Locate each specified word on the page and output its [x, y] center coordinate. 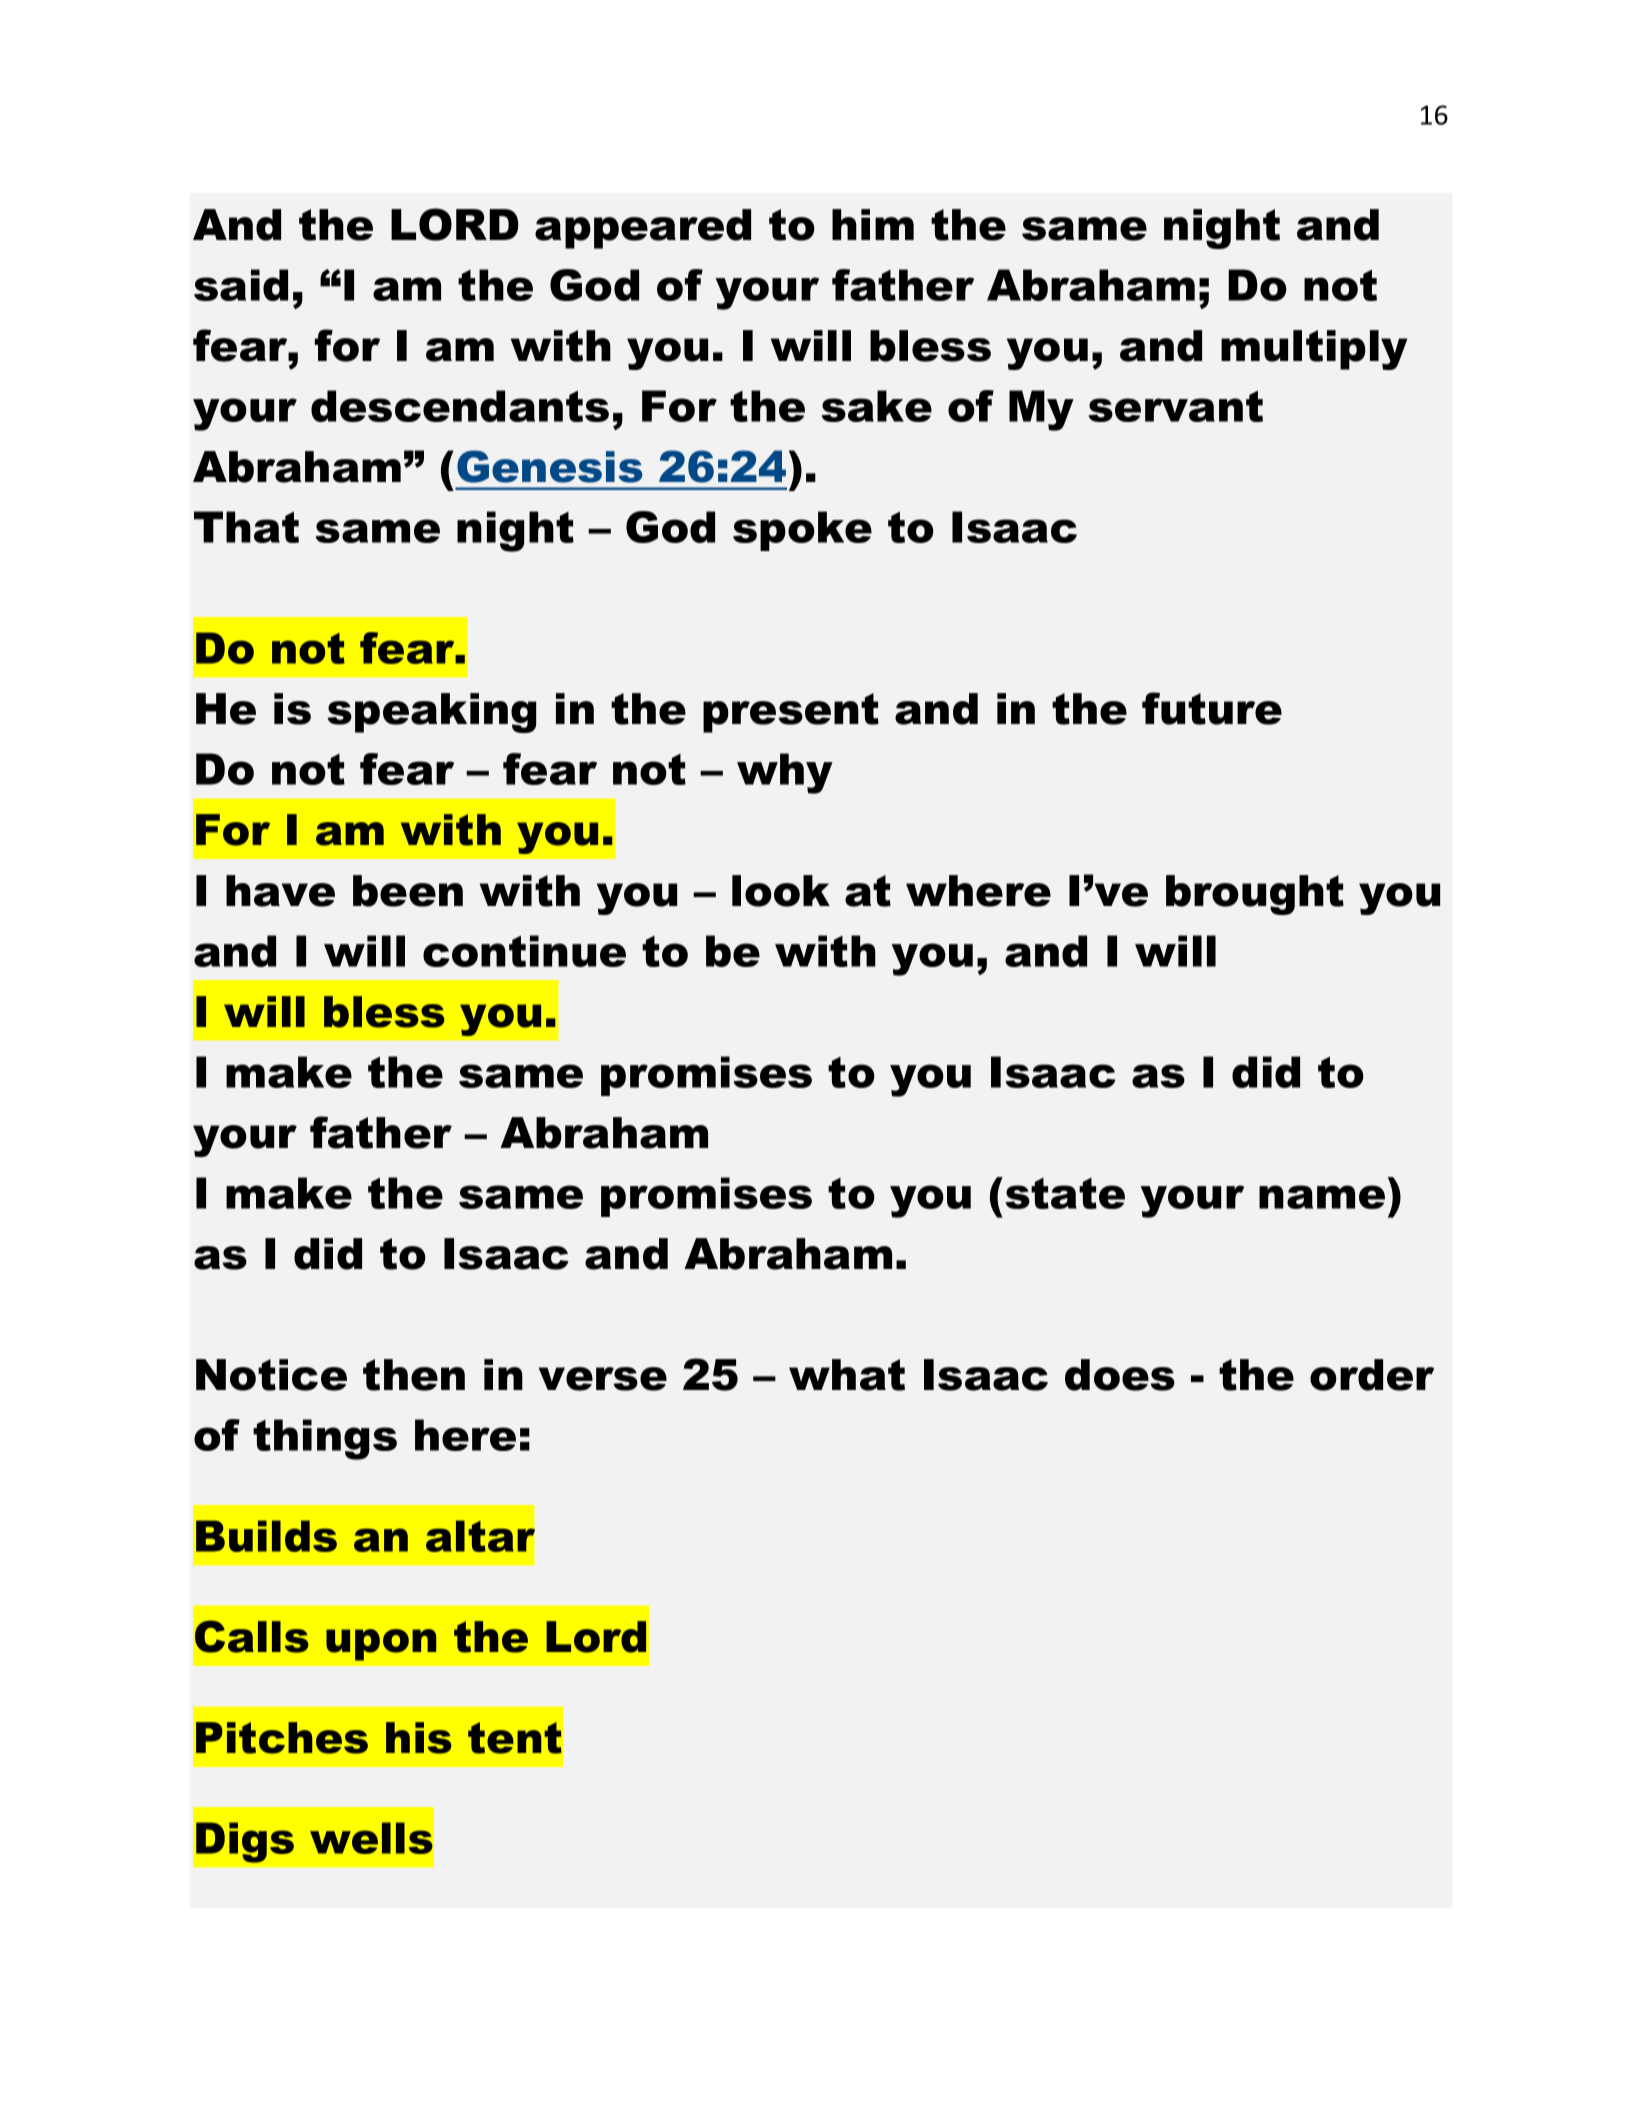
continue [524, 951]
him [873, 224]
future [1212, 708]
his [419, 1738]
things [325, 1439]
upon [381, 1645]
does [1120, 1375]
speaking [431, 713]
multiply [1314, 350]
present [791, 713]
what [847, 1375]
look [781, 891]
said [241, 285]
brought [1255, 895]
